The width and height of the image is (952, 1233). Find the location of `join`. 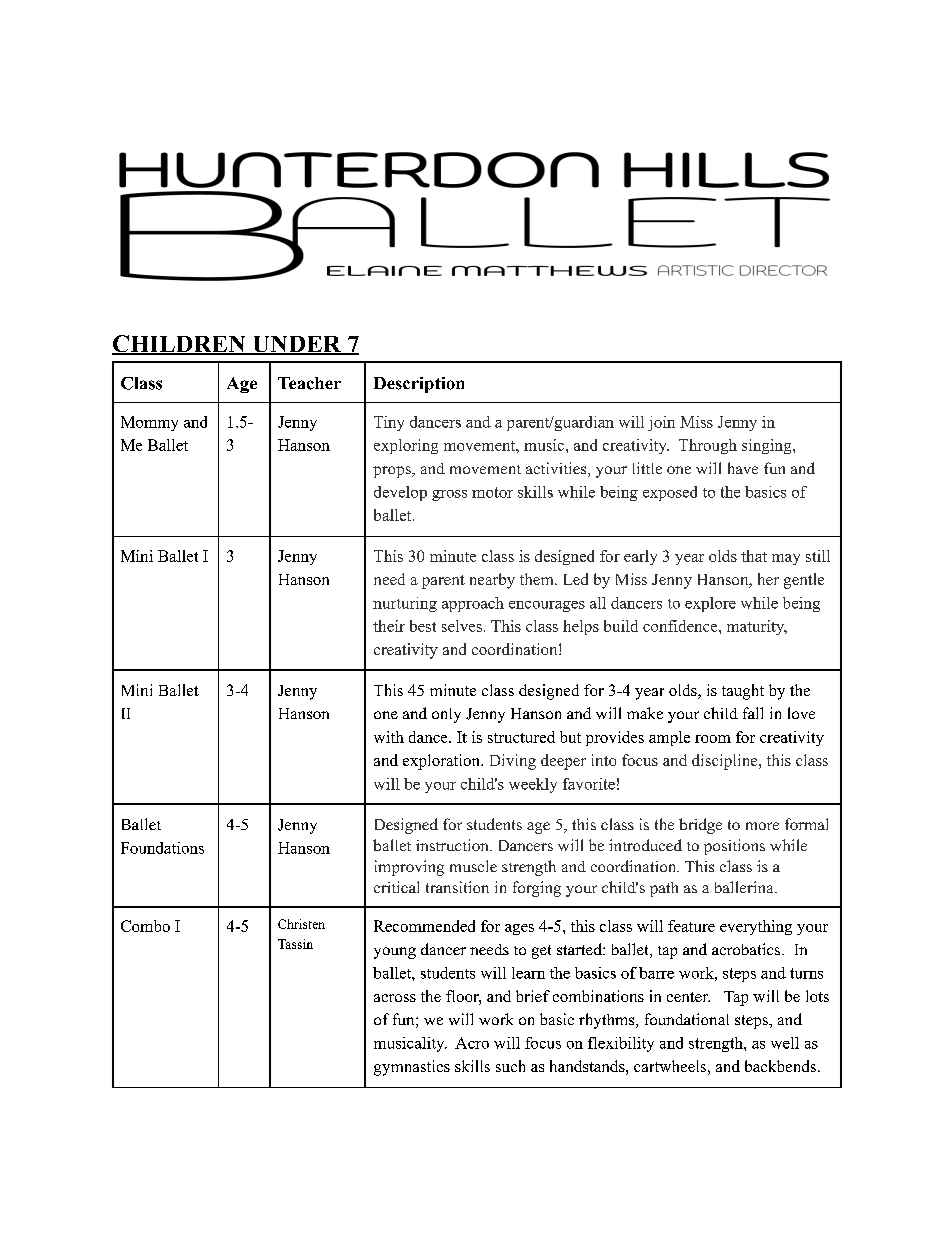

join is located at coordinates (661, 423).
